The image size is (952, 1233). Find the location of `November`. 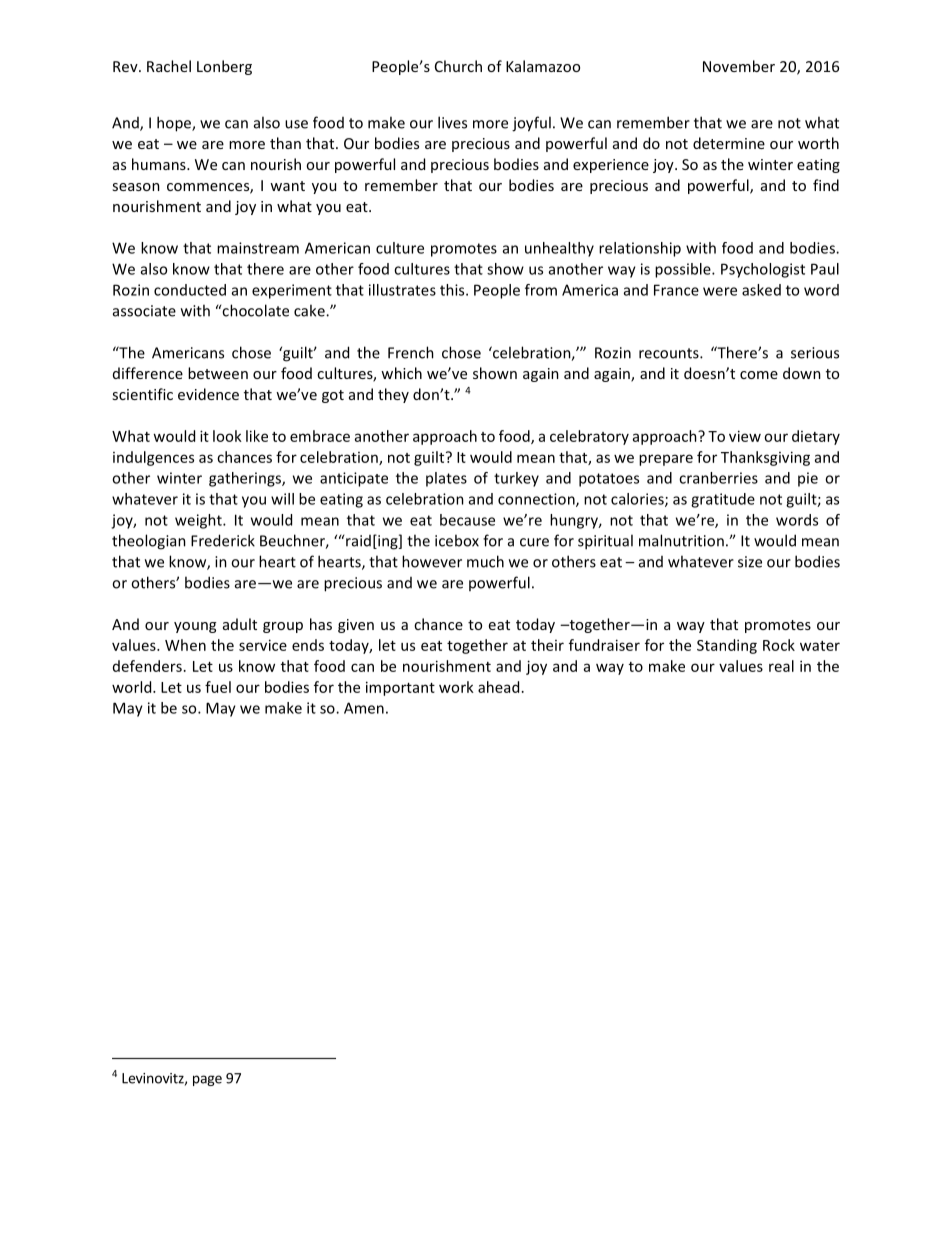

November is located at coordinates (739, 66).
